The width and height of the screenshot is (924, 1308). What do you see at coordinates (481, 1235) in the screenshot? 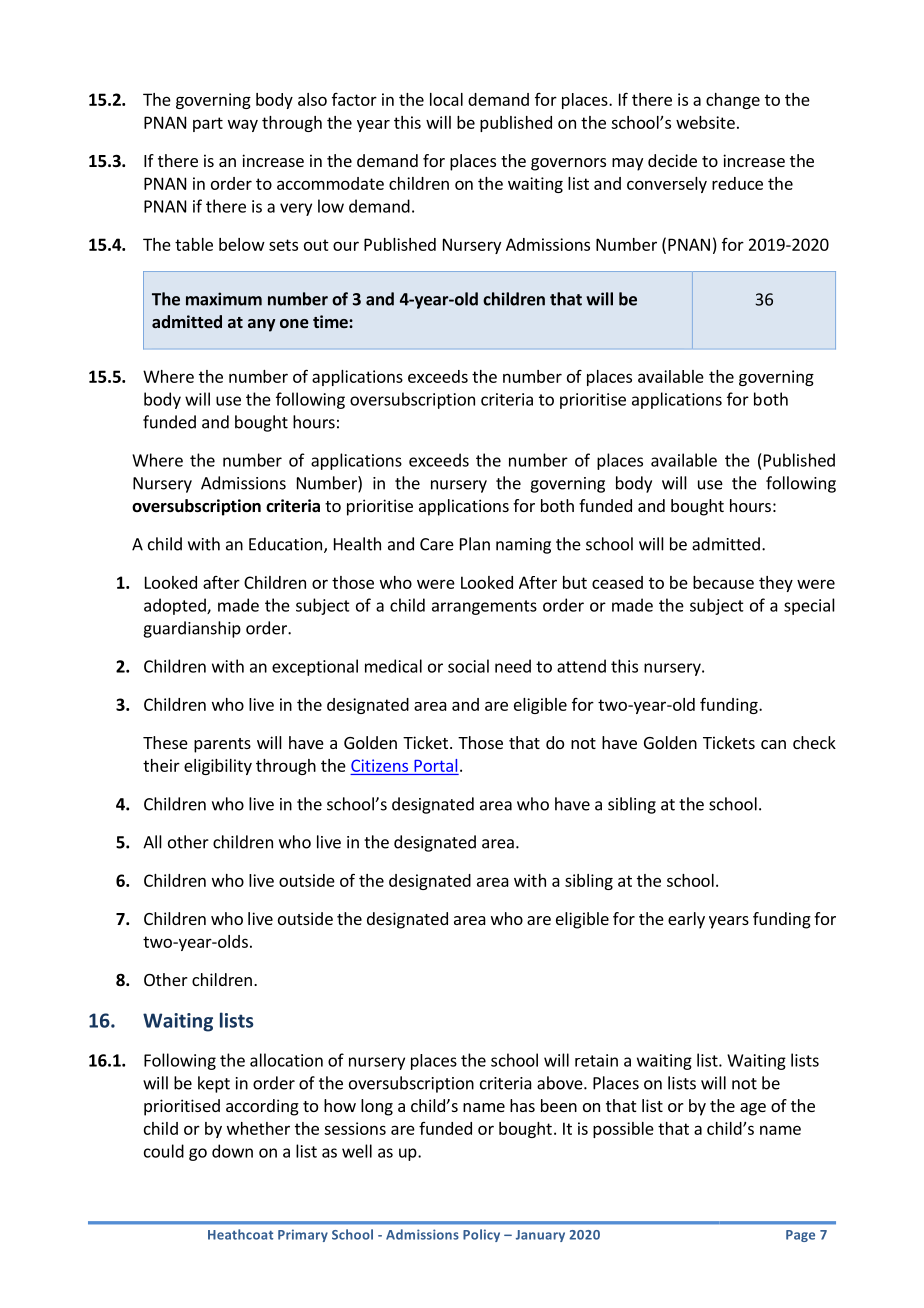
I see `Policy` at bounding box center [481, 1235].
